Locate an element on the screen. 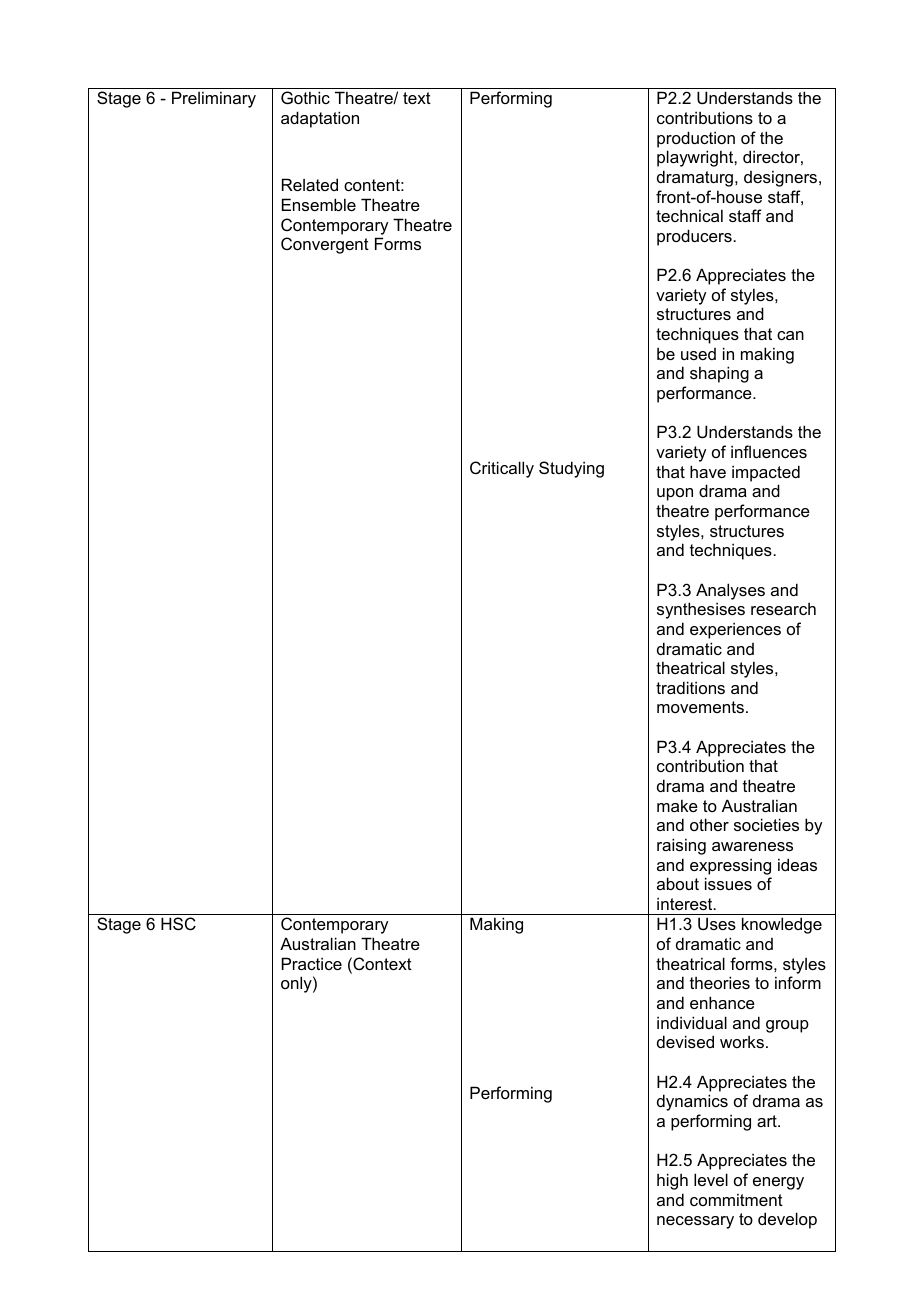 This screenshot has width=924, height=1308. Convergent is located at coordinates (325, 245).
